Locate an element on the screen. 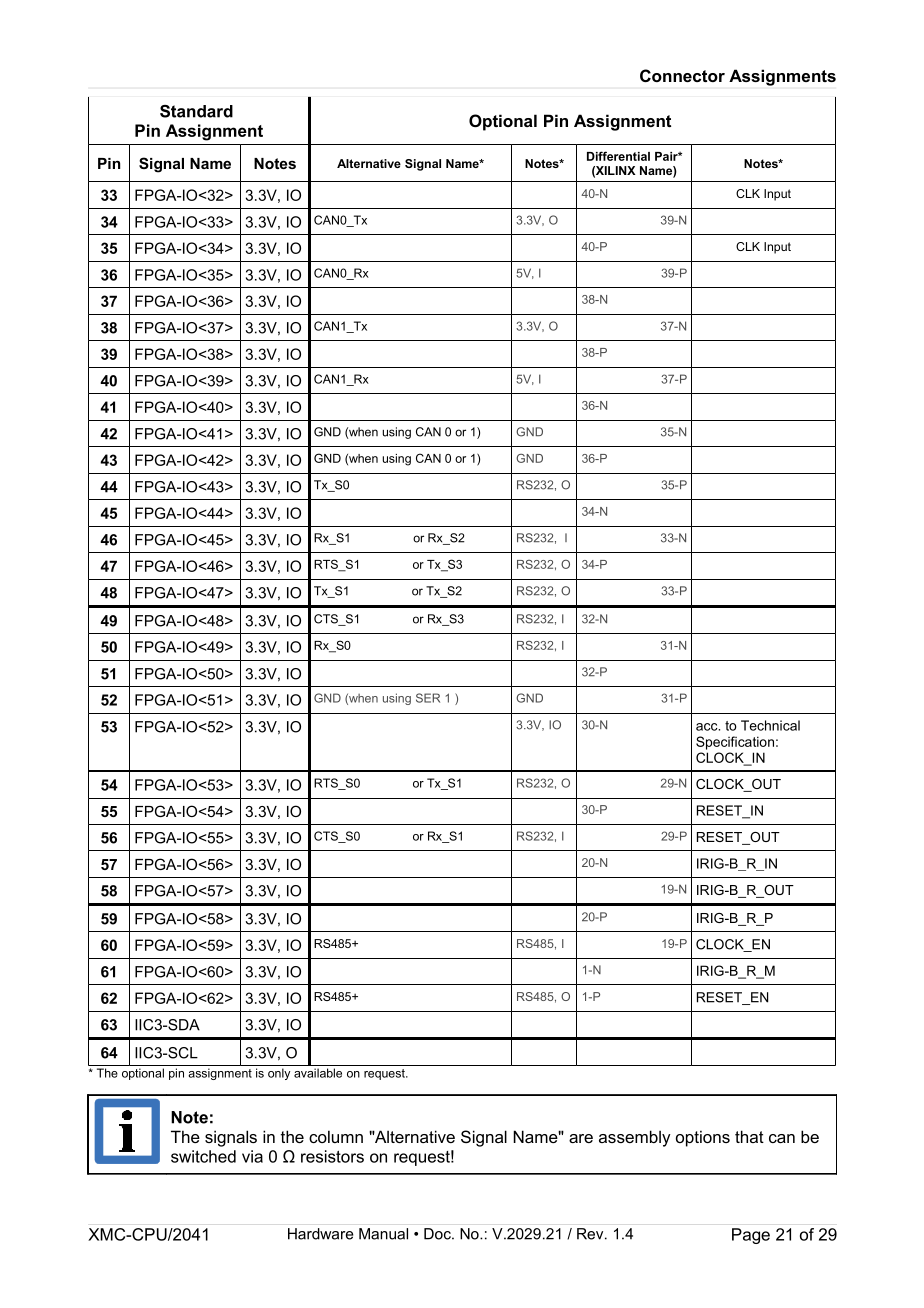  Manual is located at coordinates (383, 1234).
